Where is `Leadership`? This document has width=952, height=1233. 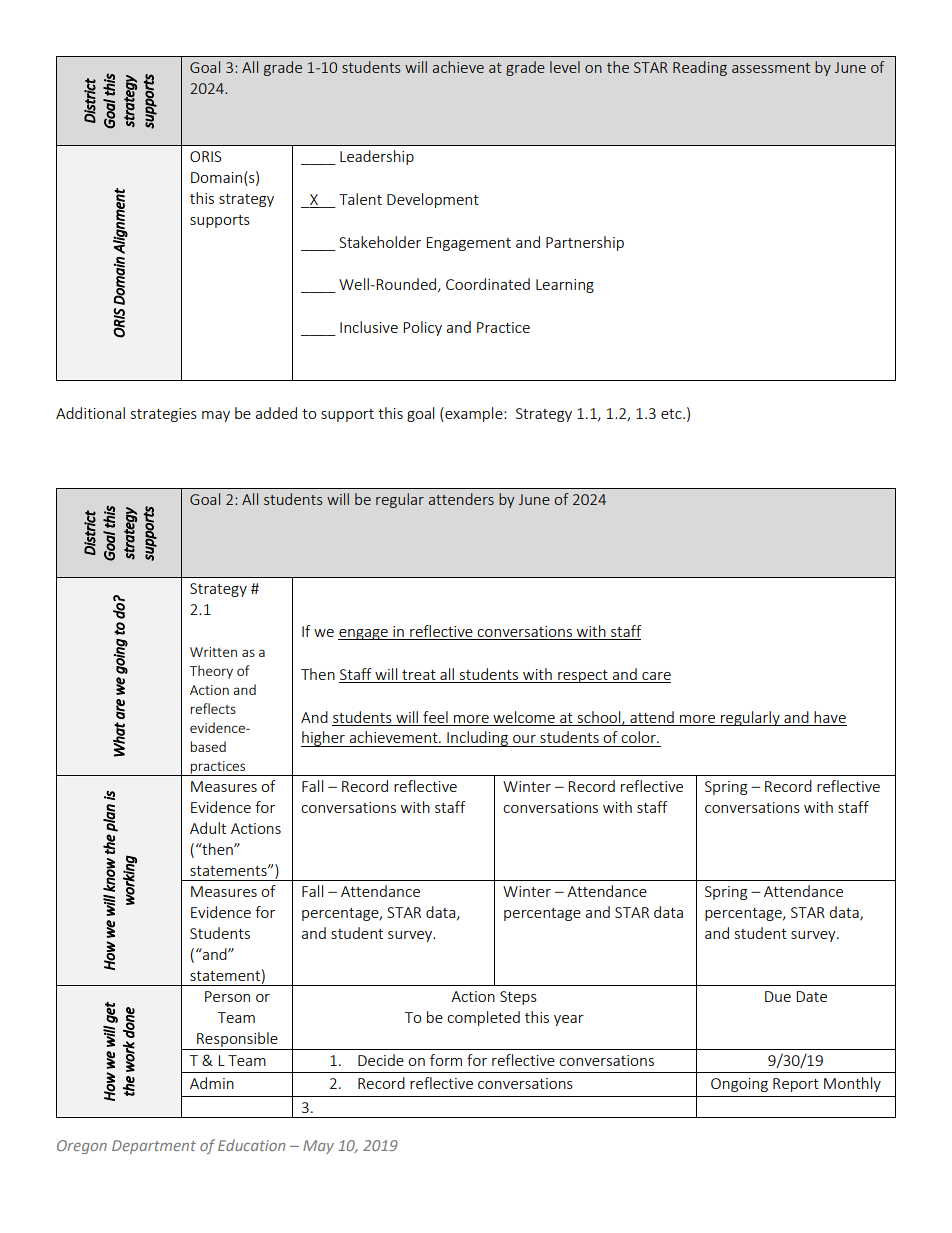
Leadership is located at coordinates (377, 157).
